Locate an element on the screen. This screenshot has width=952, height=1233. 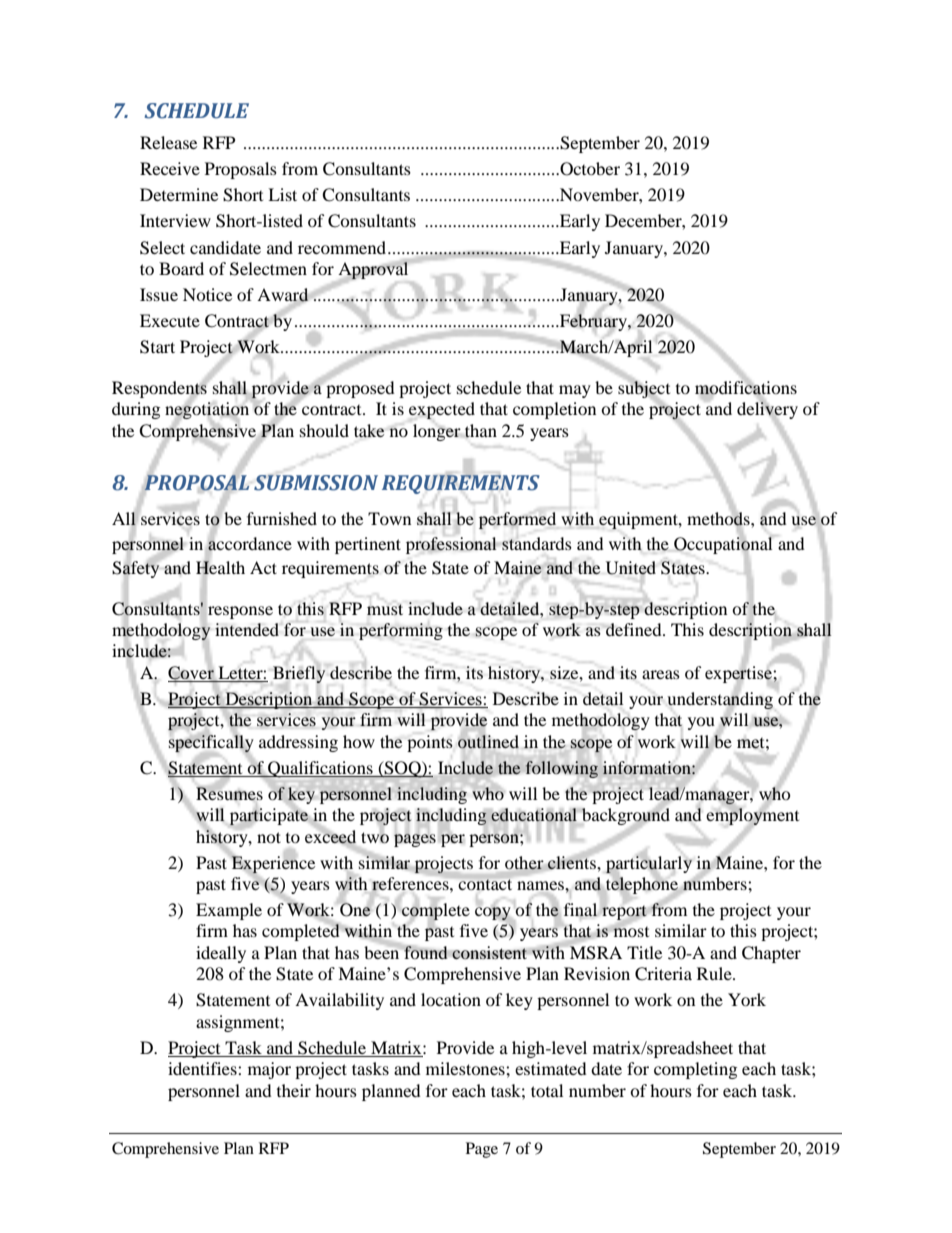
defined is located at coordinates (635, 629).
